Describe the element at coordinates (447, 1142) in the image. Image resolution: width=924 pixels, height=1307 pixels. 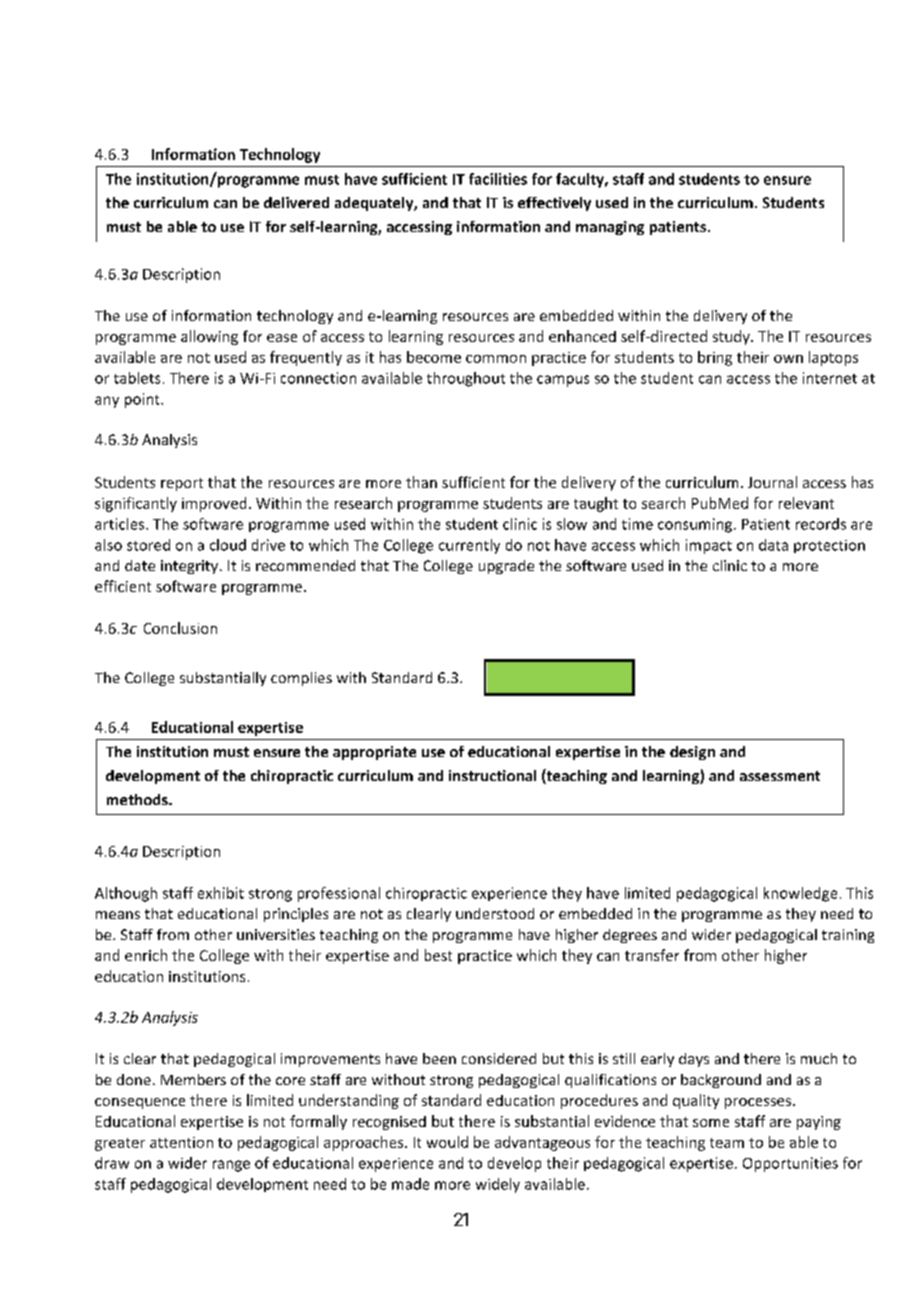
I see `would` at that location.
